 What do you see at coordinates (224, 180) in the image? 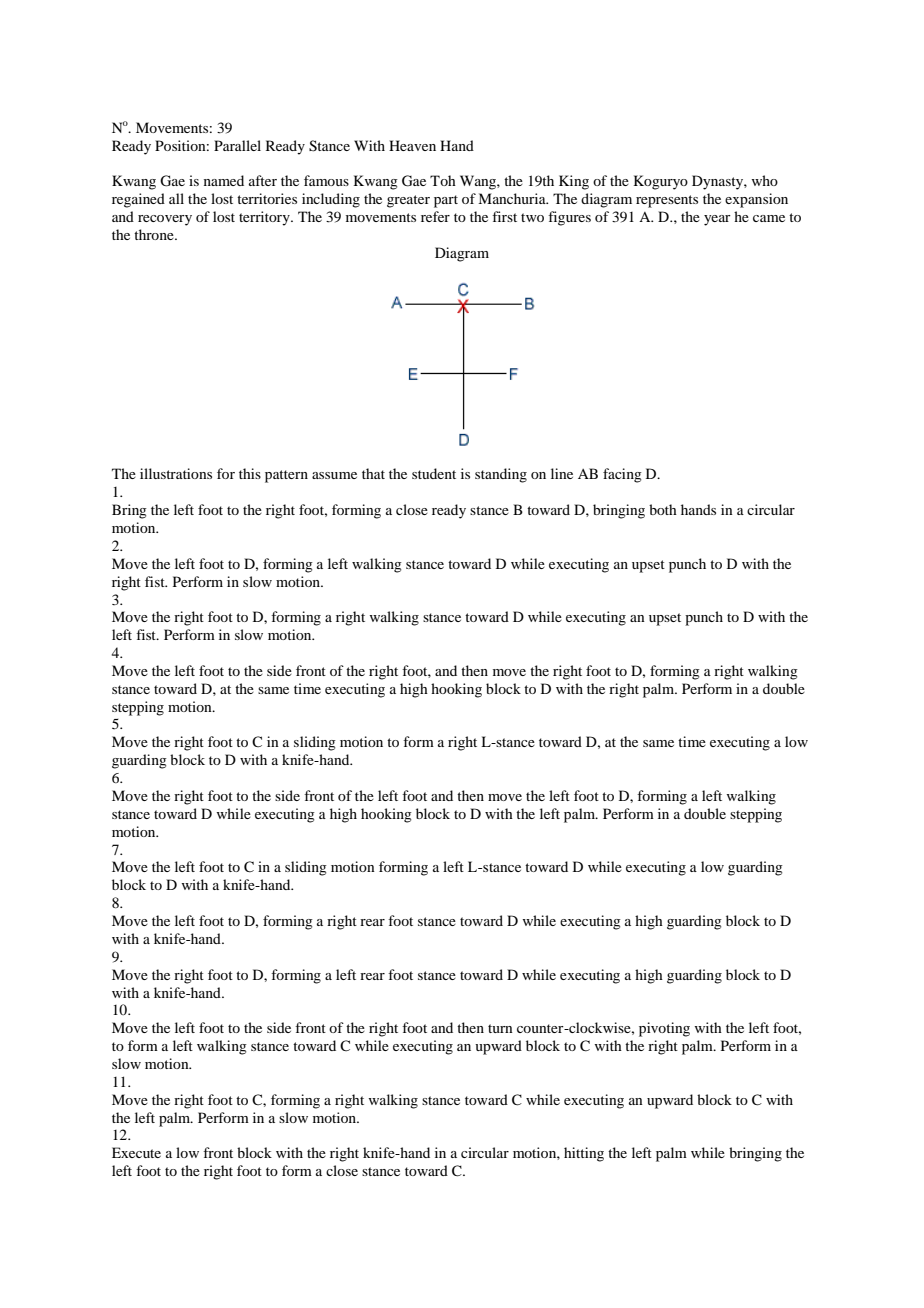
I see `named` at bounding box center [224, 180].
